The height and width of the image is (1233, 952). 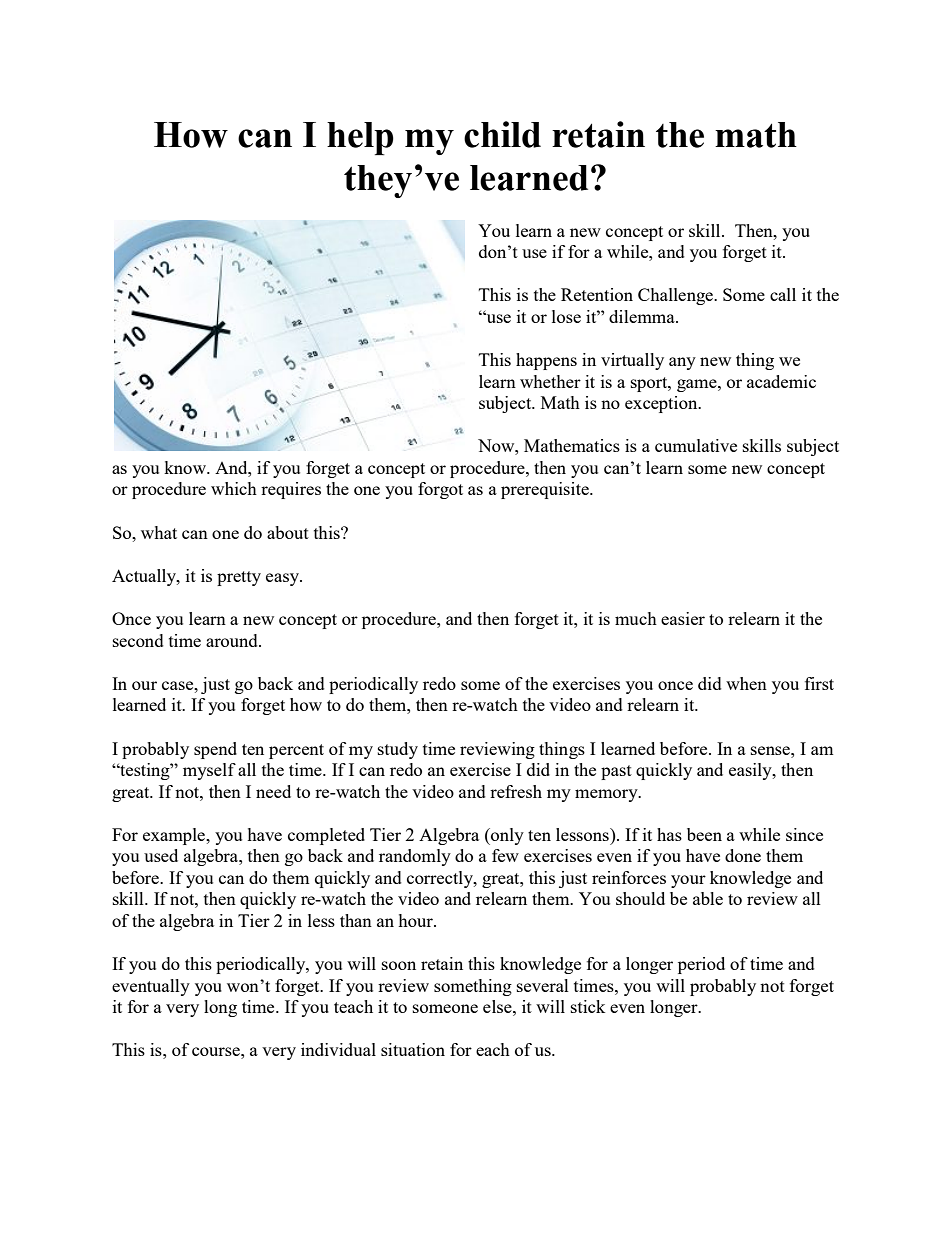 I want to click on easier, so click(x=683, y=618).
